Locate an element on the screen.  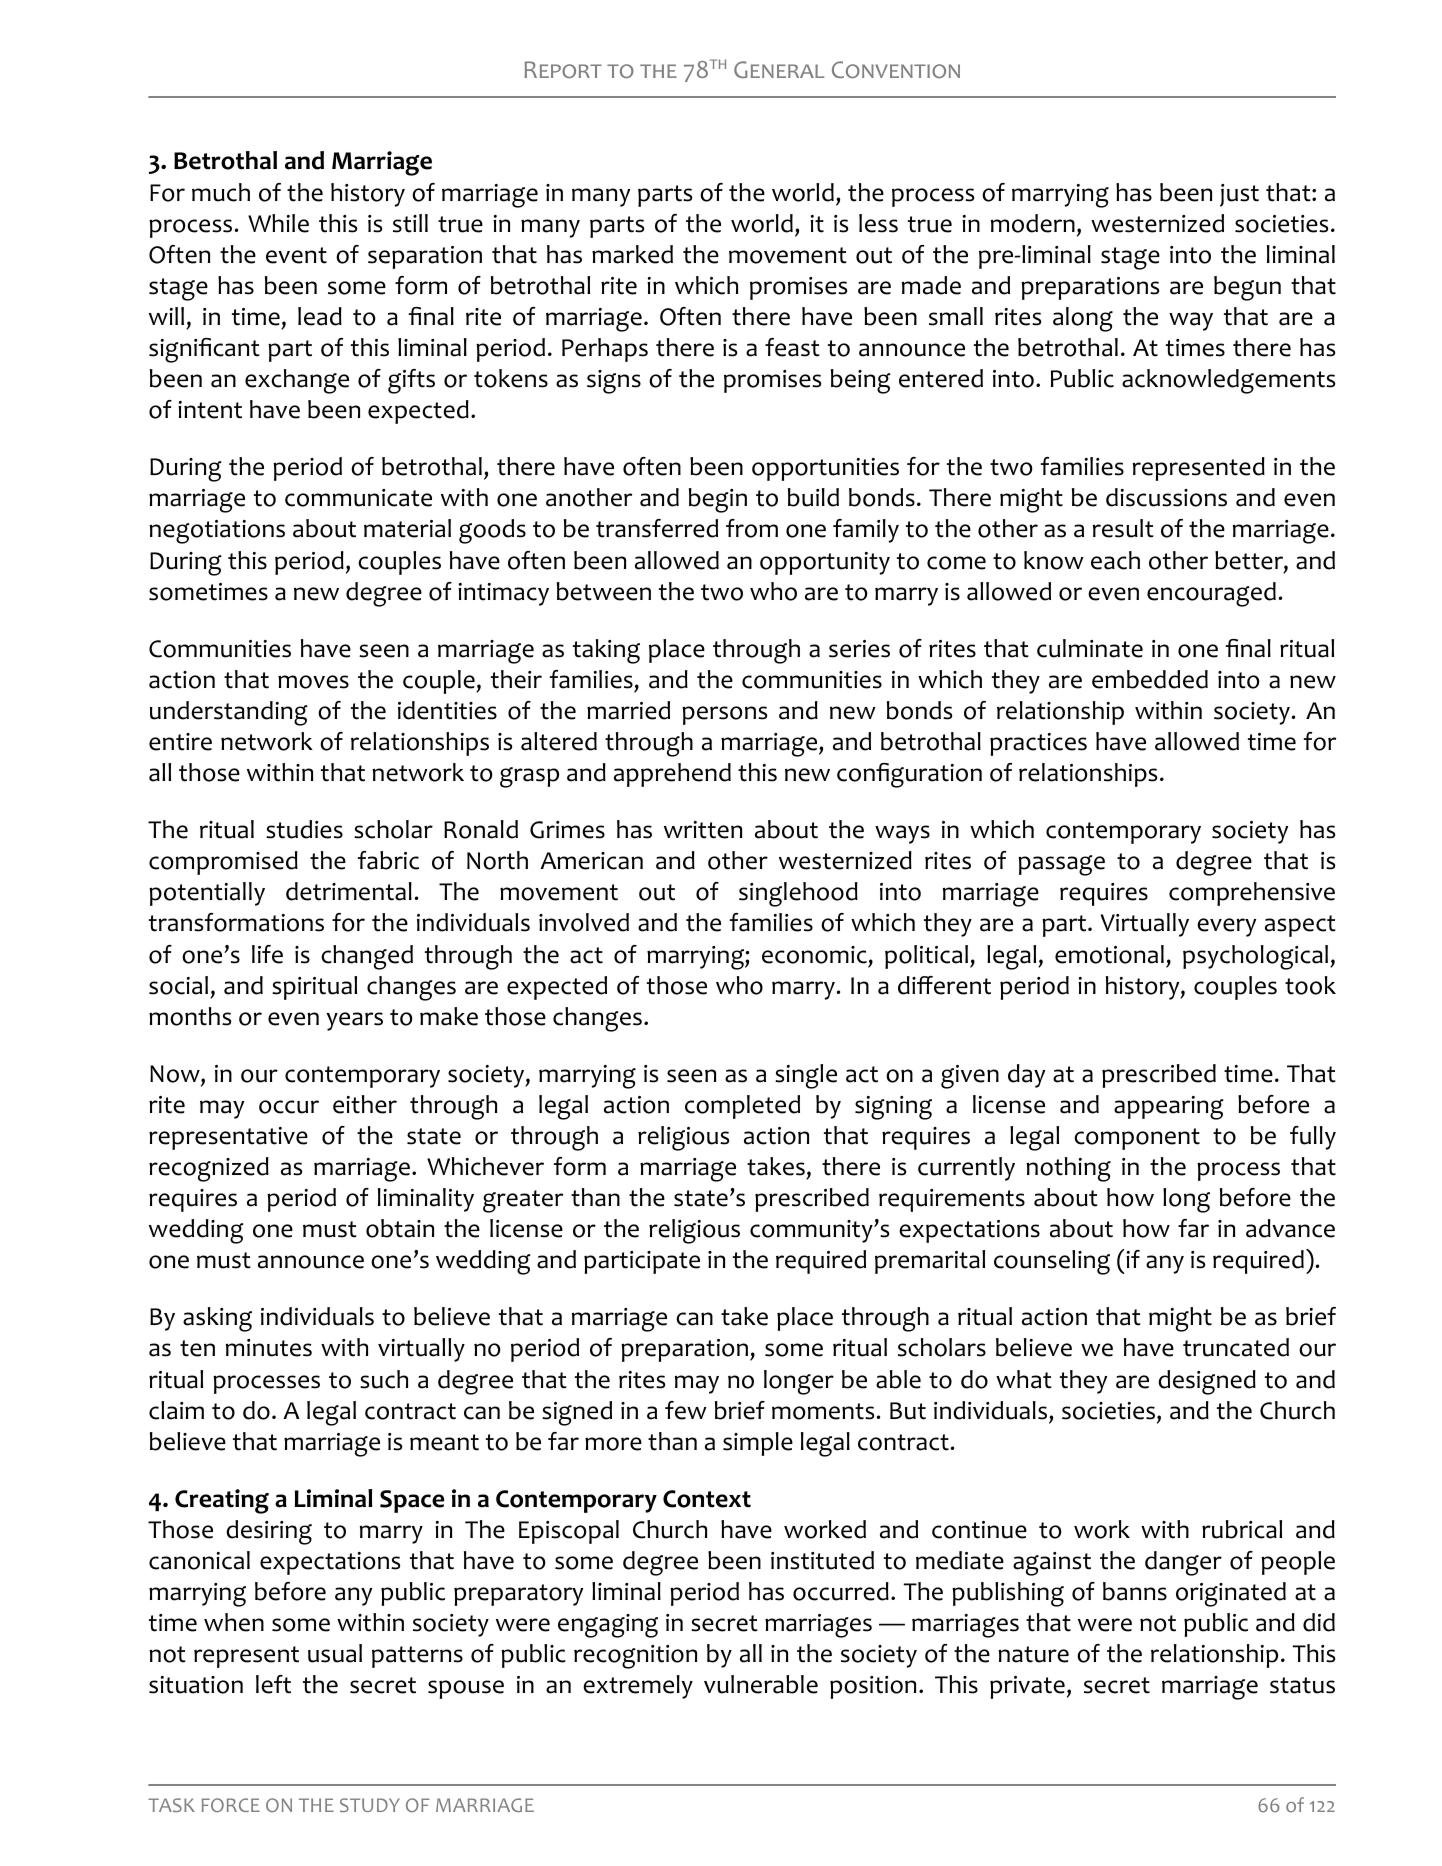
extremely is located at coordinates (638, 1687).
